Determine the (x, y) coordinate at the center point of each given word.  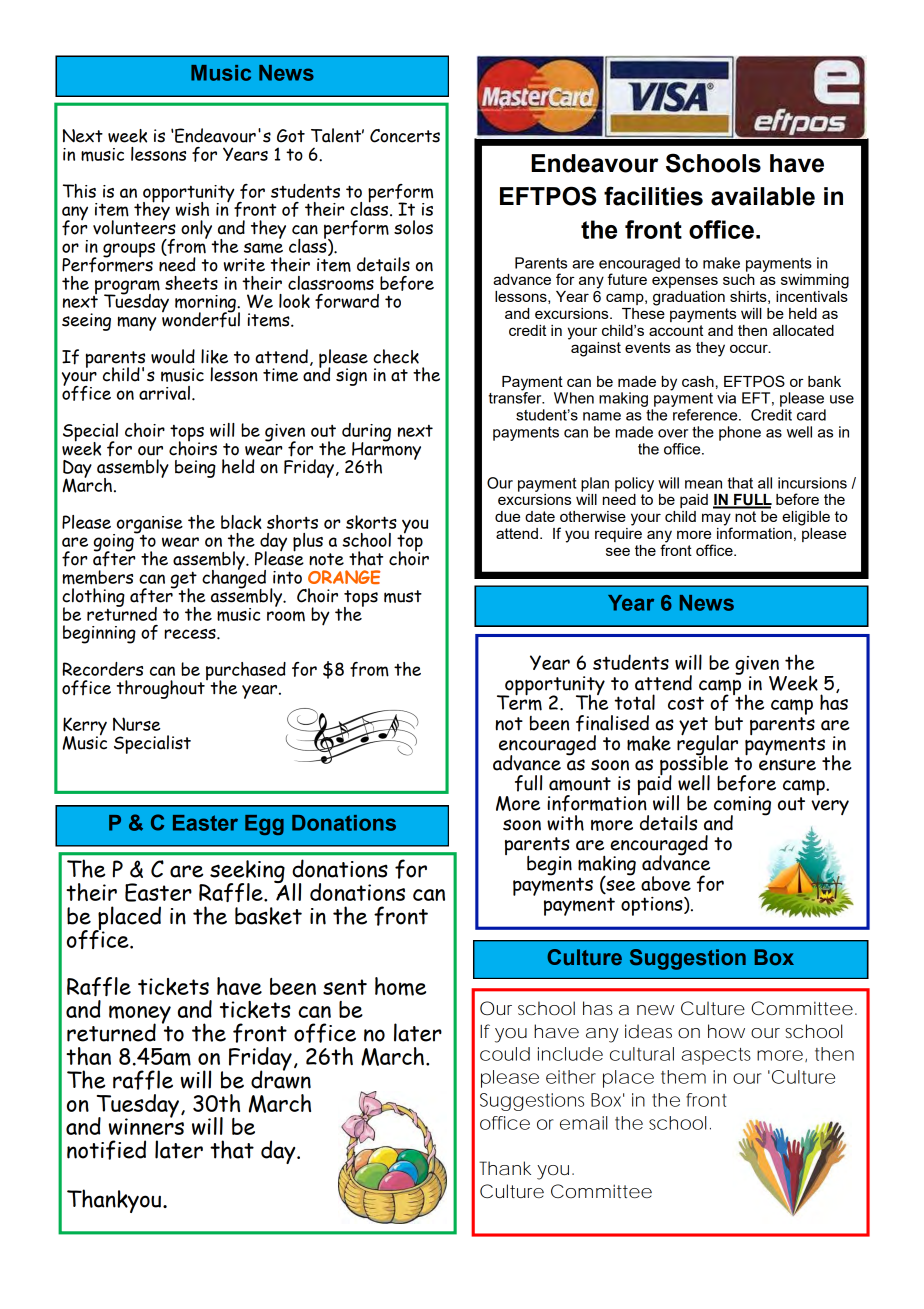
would (173, 356)
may (717, 520)
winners (146, 1125)
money (140, 1015)
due (507, 516)
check (396, 356)
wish (192, 209)
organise (148, 526)
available (763, 196)
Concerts (405, 136)
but (729, 723)
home (400, 986)
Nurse (137, 724)
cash (698, 381)
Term (519, 702)
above (666, 883)
